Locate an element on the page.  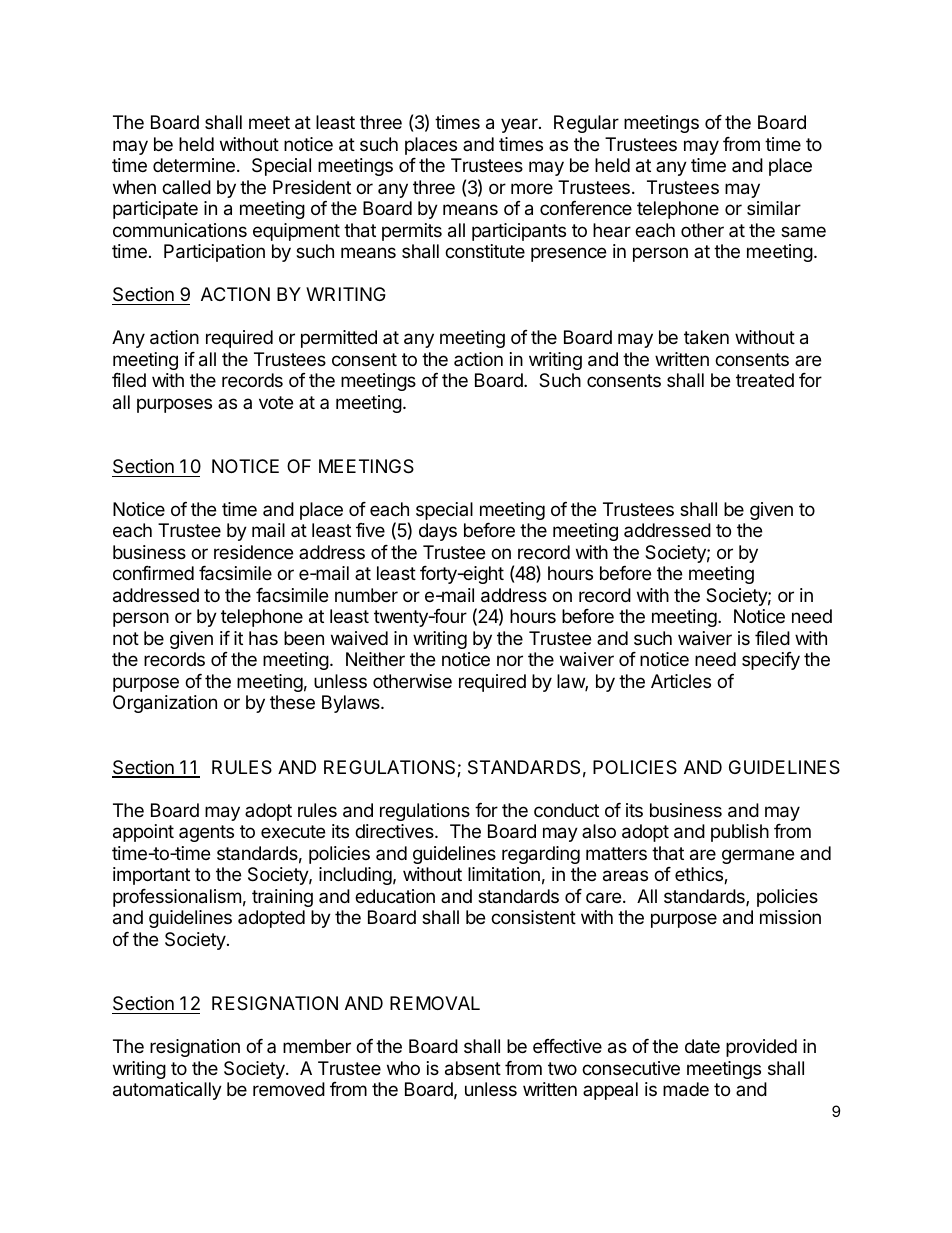
similar is located at coordinates (774, 208).
